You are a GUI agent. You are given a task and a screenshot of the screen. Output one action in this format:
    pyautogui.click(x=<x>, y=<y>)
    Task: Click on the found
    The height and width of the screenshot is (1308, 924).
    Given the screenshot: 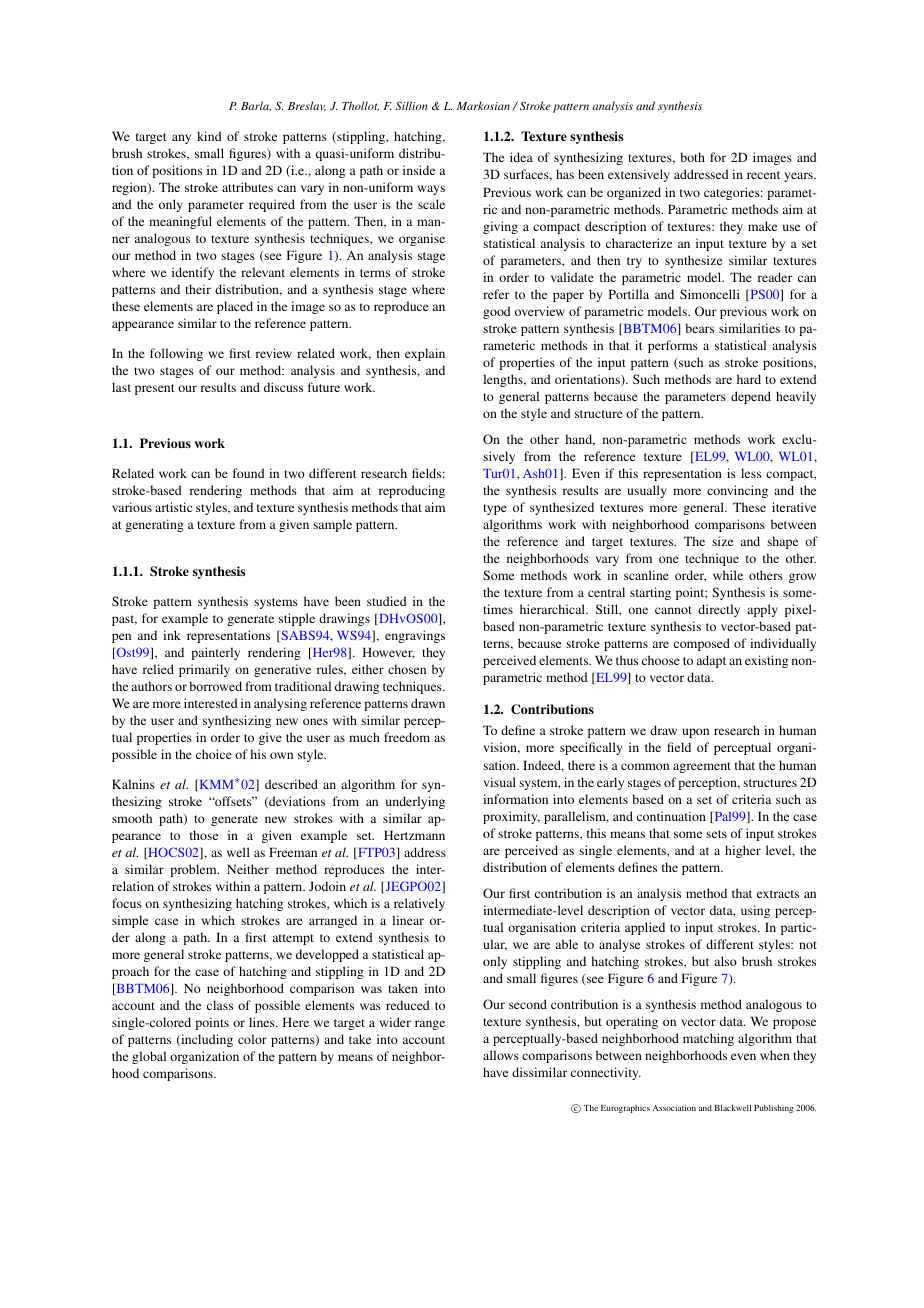 What is the action you would take?
    pyautogui.click(x=249, y=473)
